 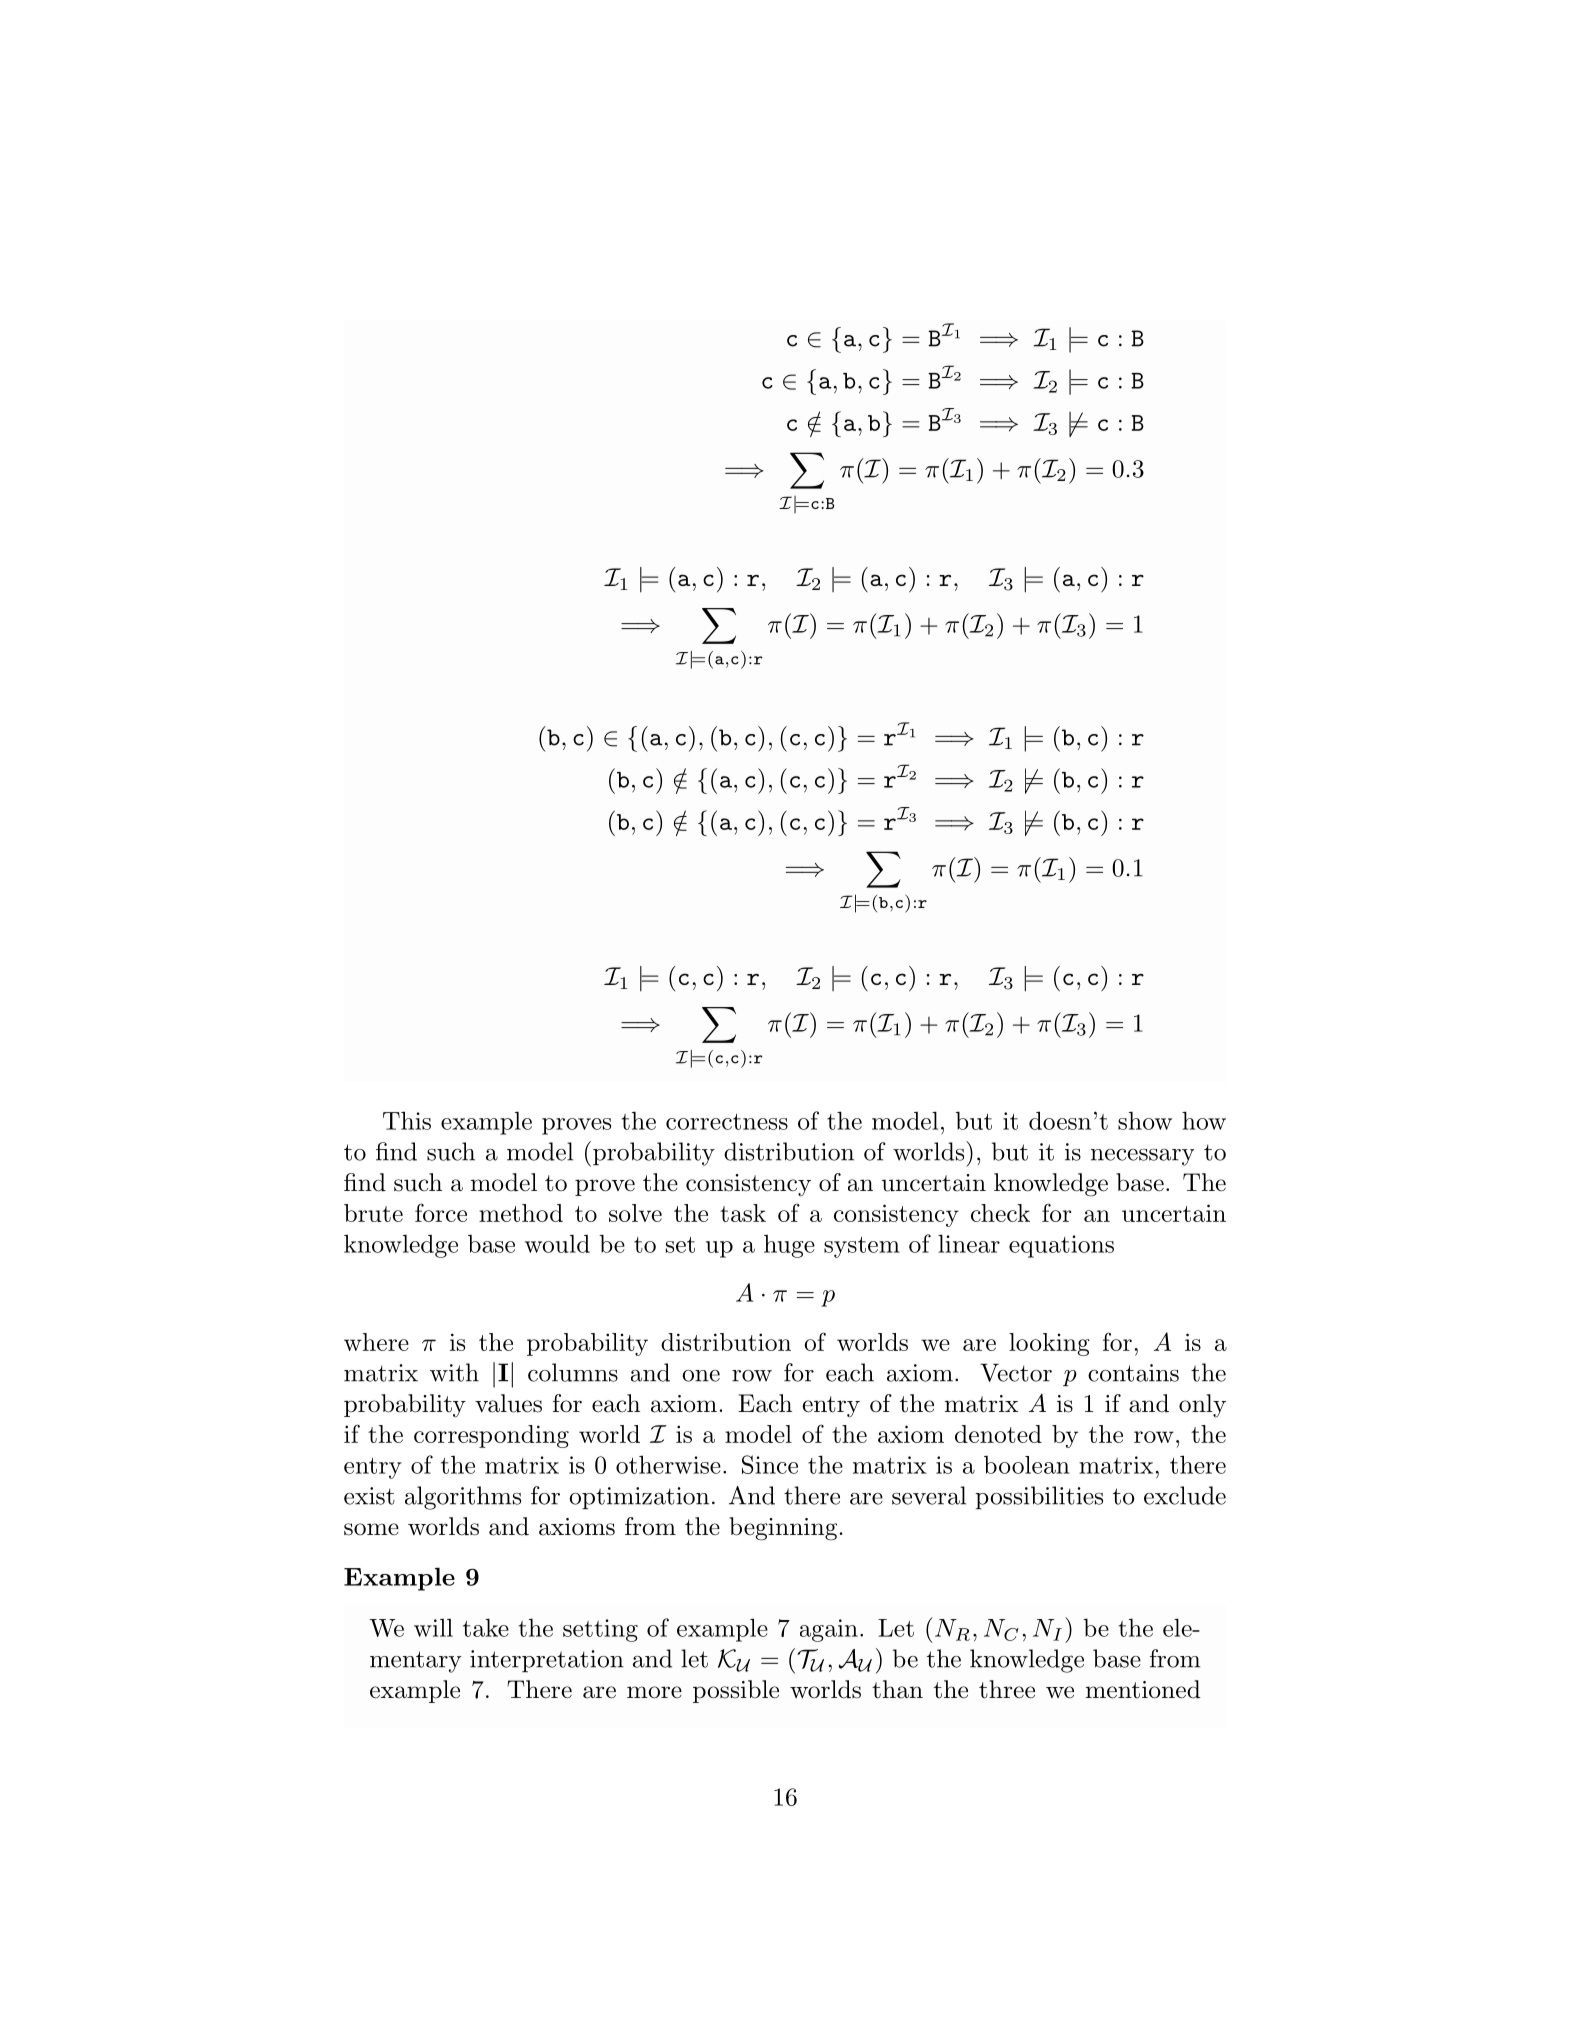 What do you see at coordinates (770, 1464) in the image?
I see `Since` at bounding box center [770, 1464].
